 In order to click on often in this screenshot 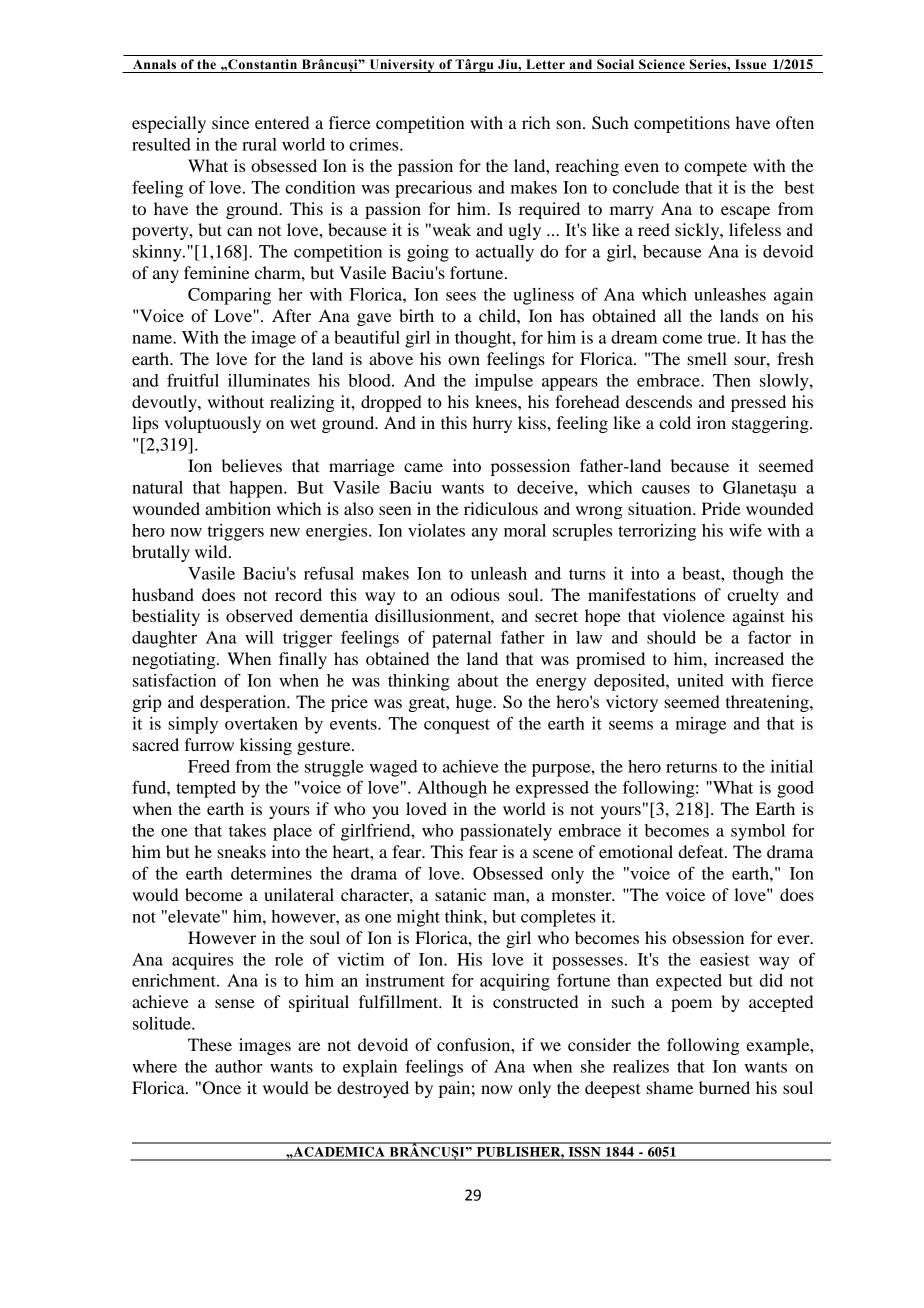, I will do `click(795, 122)`.
